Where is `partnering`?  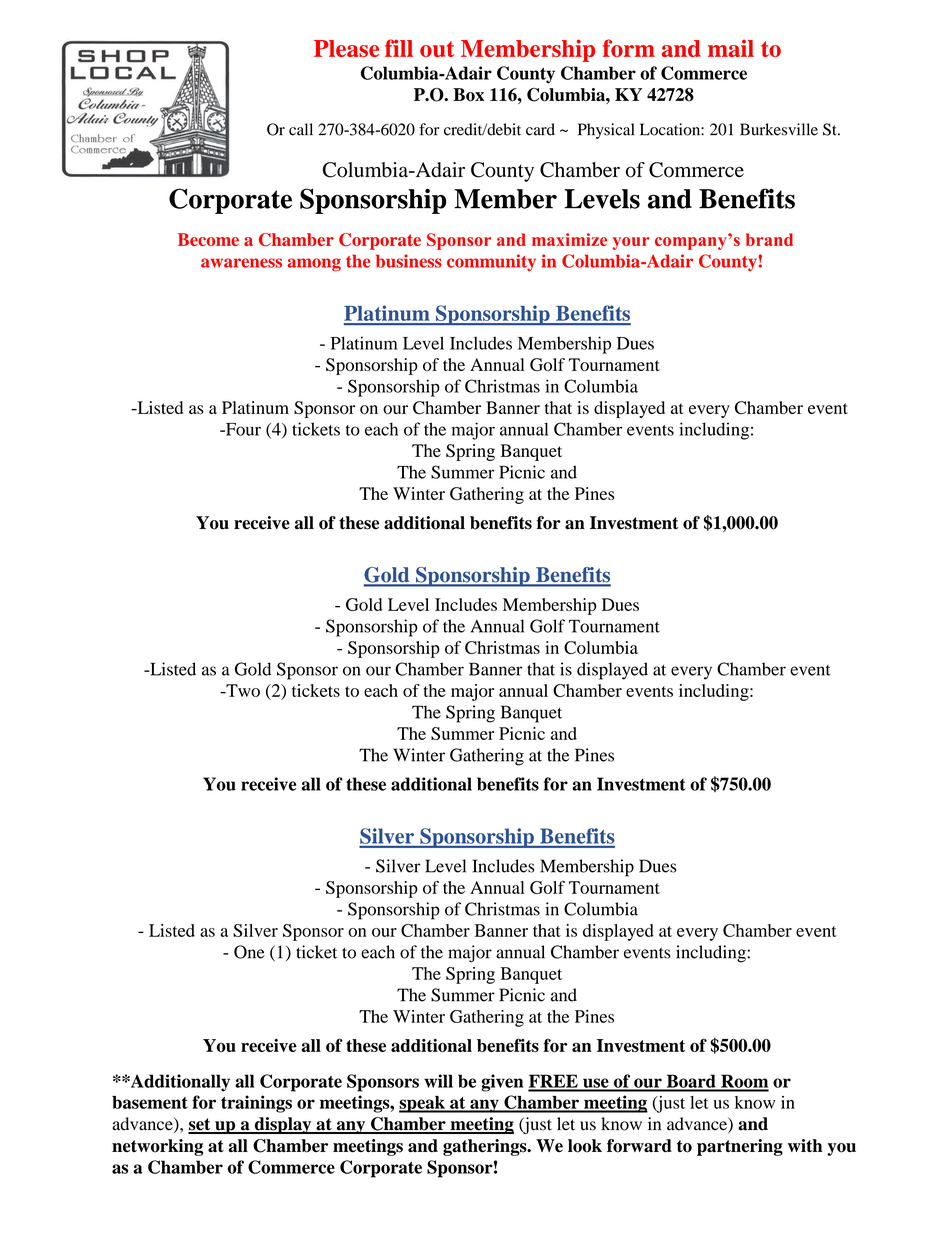 partnering is located at coordinates (740, 1147).
